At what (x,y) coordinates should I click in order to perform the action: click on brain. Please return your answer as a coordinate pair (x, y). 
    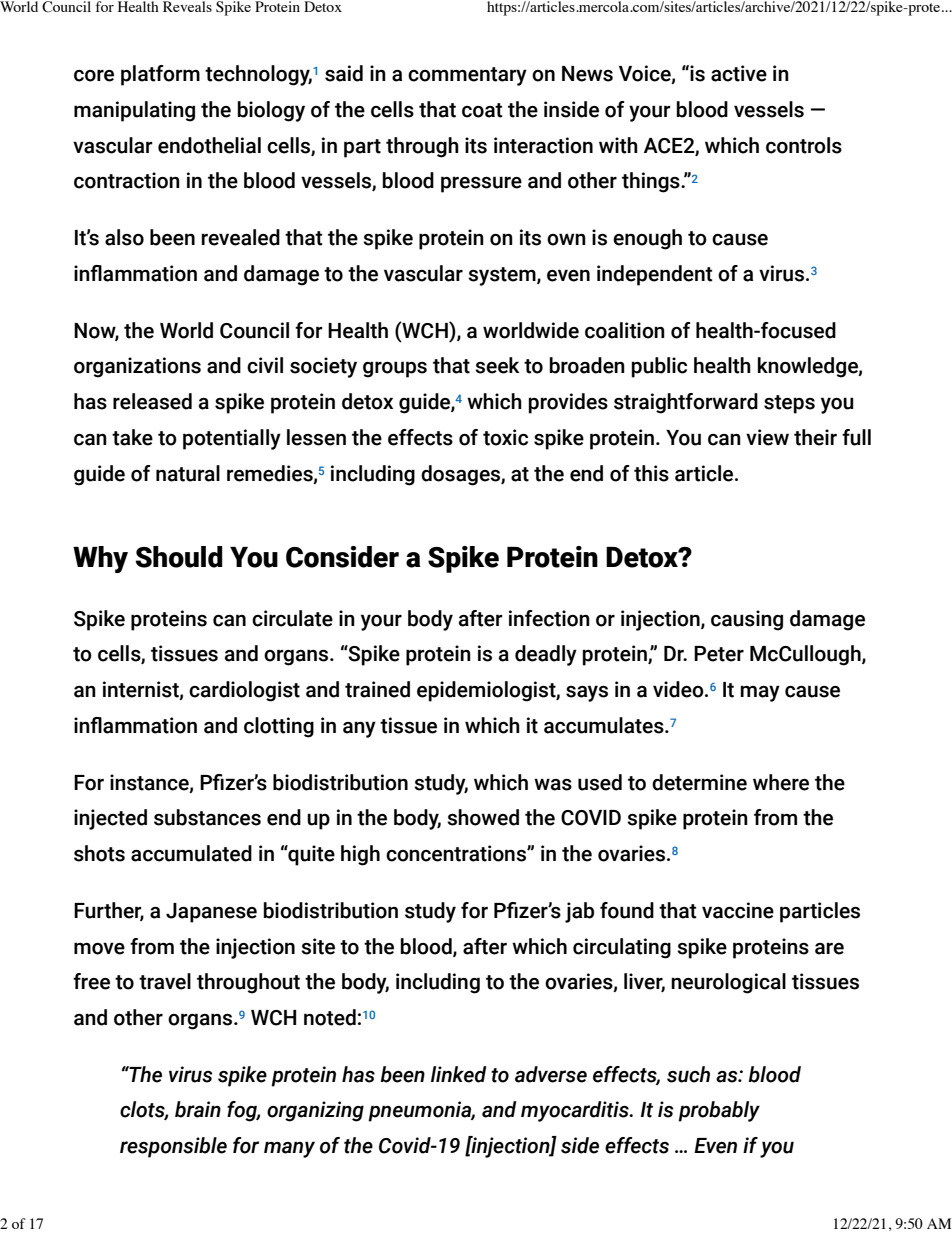
    Looking at the image, I should click on (198, 1109).
